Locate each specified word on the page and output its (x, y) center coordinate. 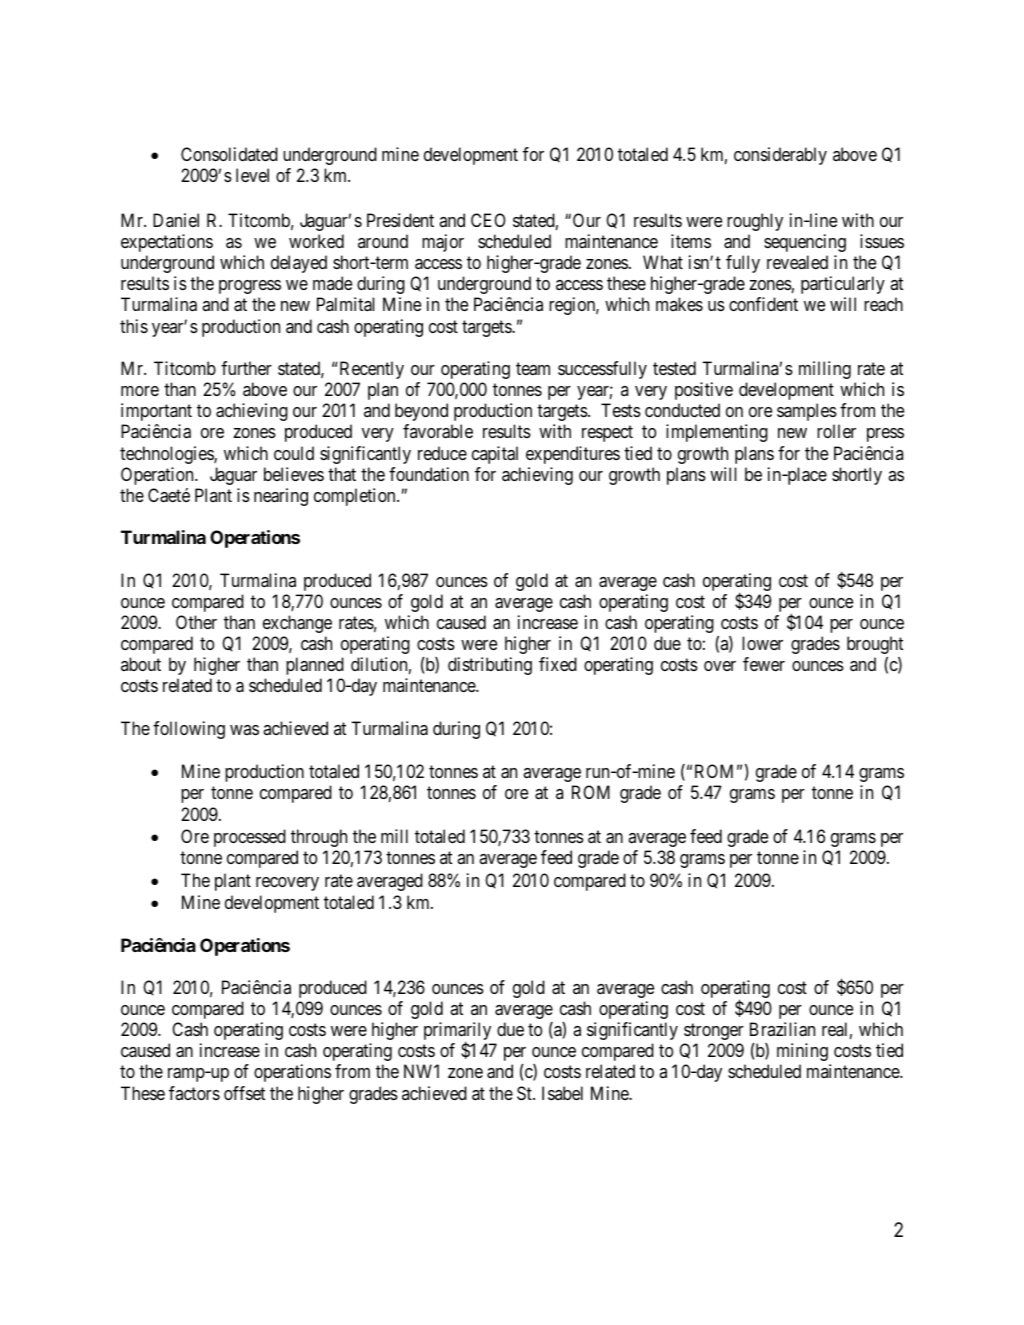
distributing (490, 666)
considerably (780, 156)
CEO (488, 220)
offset (244, 1093)
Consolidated (229, 154)
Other (196, 622)
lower (762, 643)
